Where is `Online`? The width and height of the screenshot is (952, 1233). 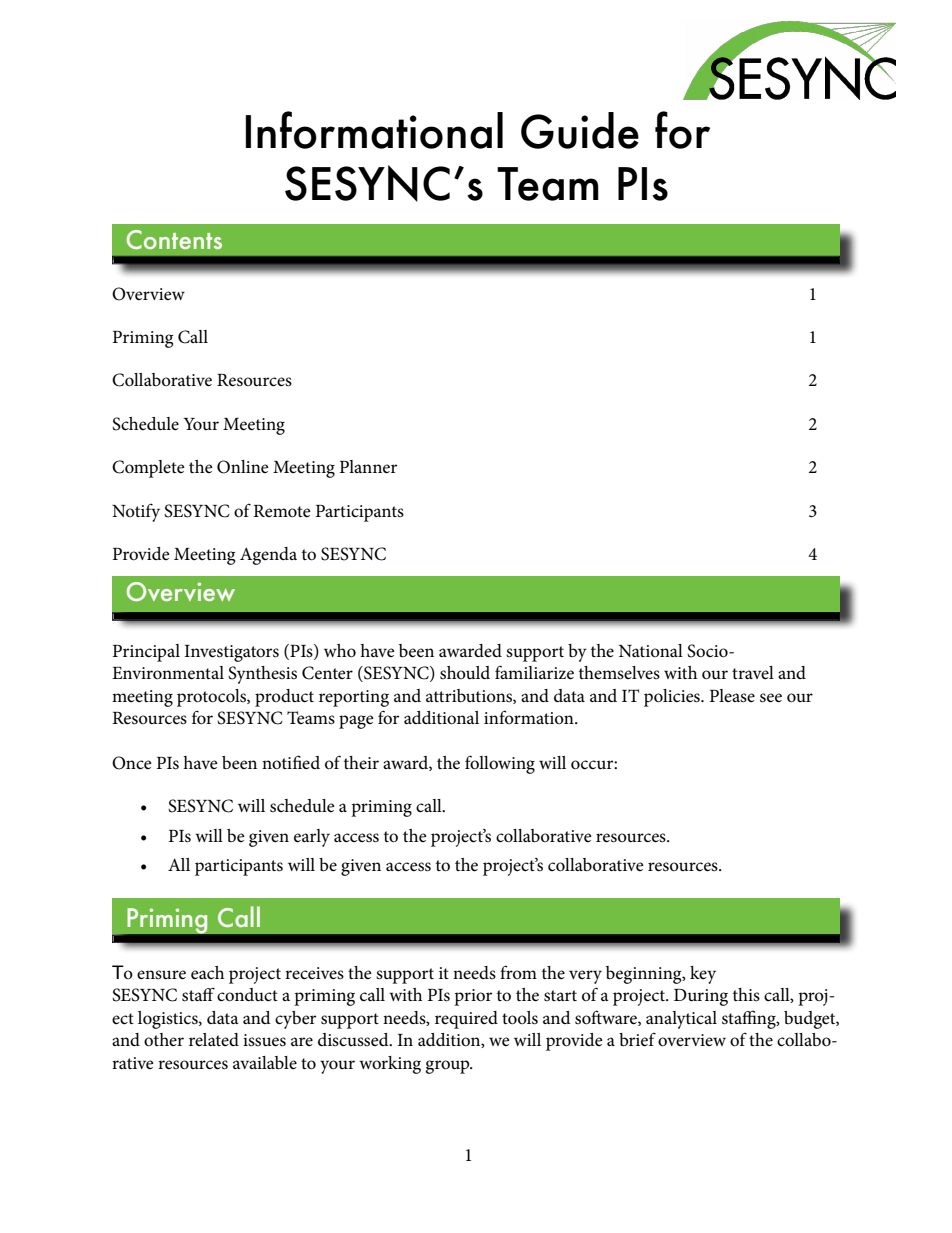 Online is located at coordinates (243, 467).
